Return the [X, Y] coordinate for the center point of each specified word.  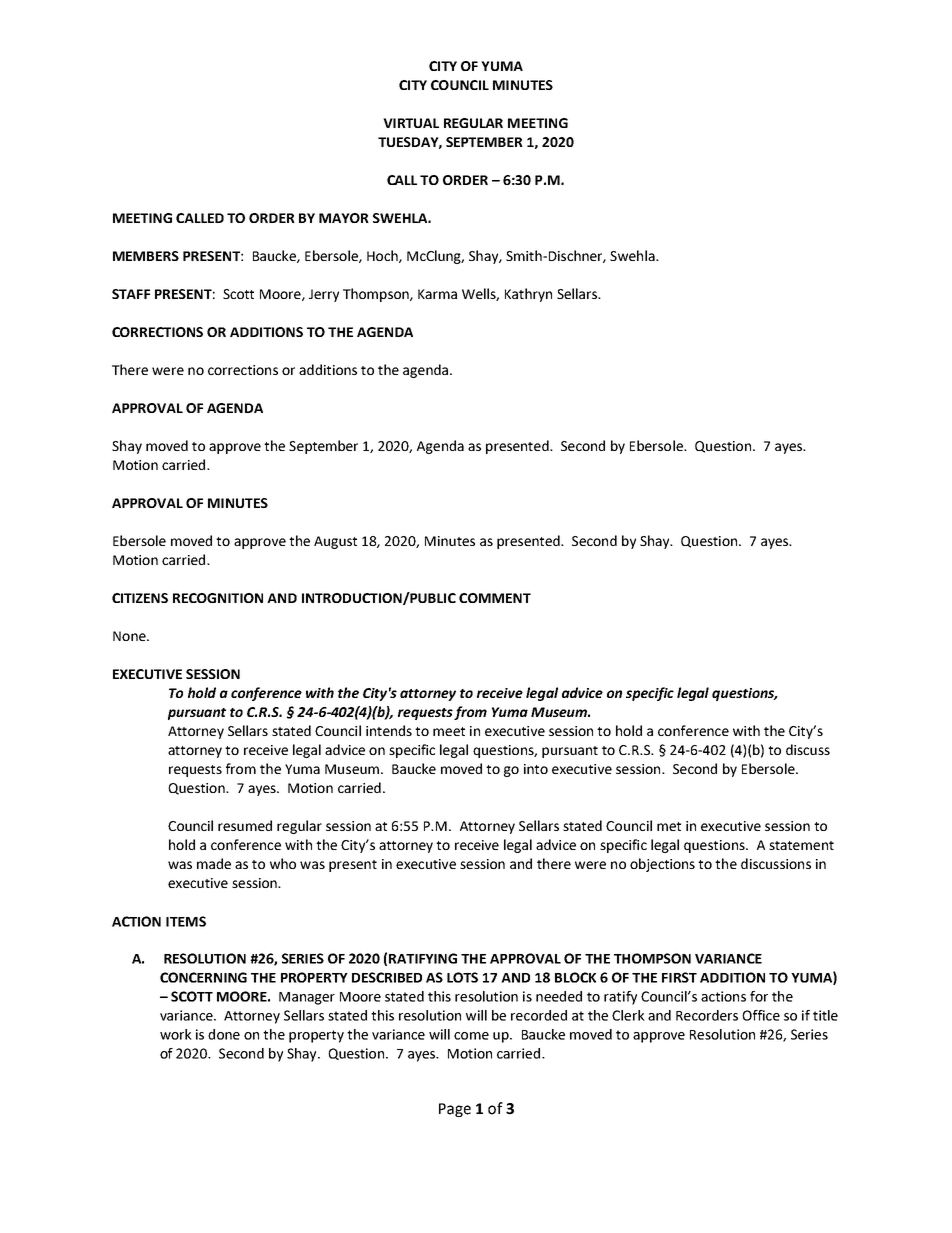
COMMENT [495, 598]
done [224, 1034]
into [536, 769]
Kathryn [528, 295]
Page [455, 1110]
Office [761, 1015]
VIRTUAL [411, 123]
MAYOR [344, 218]
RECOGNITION [218, 598]
